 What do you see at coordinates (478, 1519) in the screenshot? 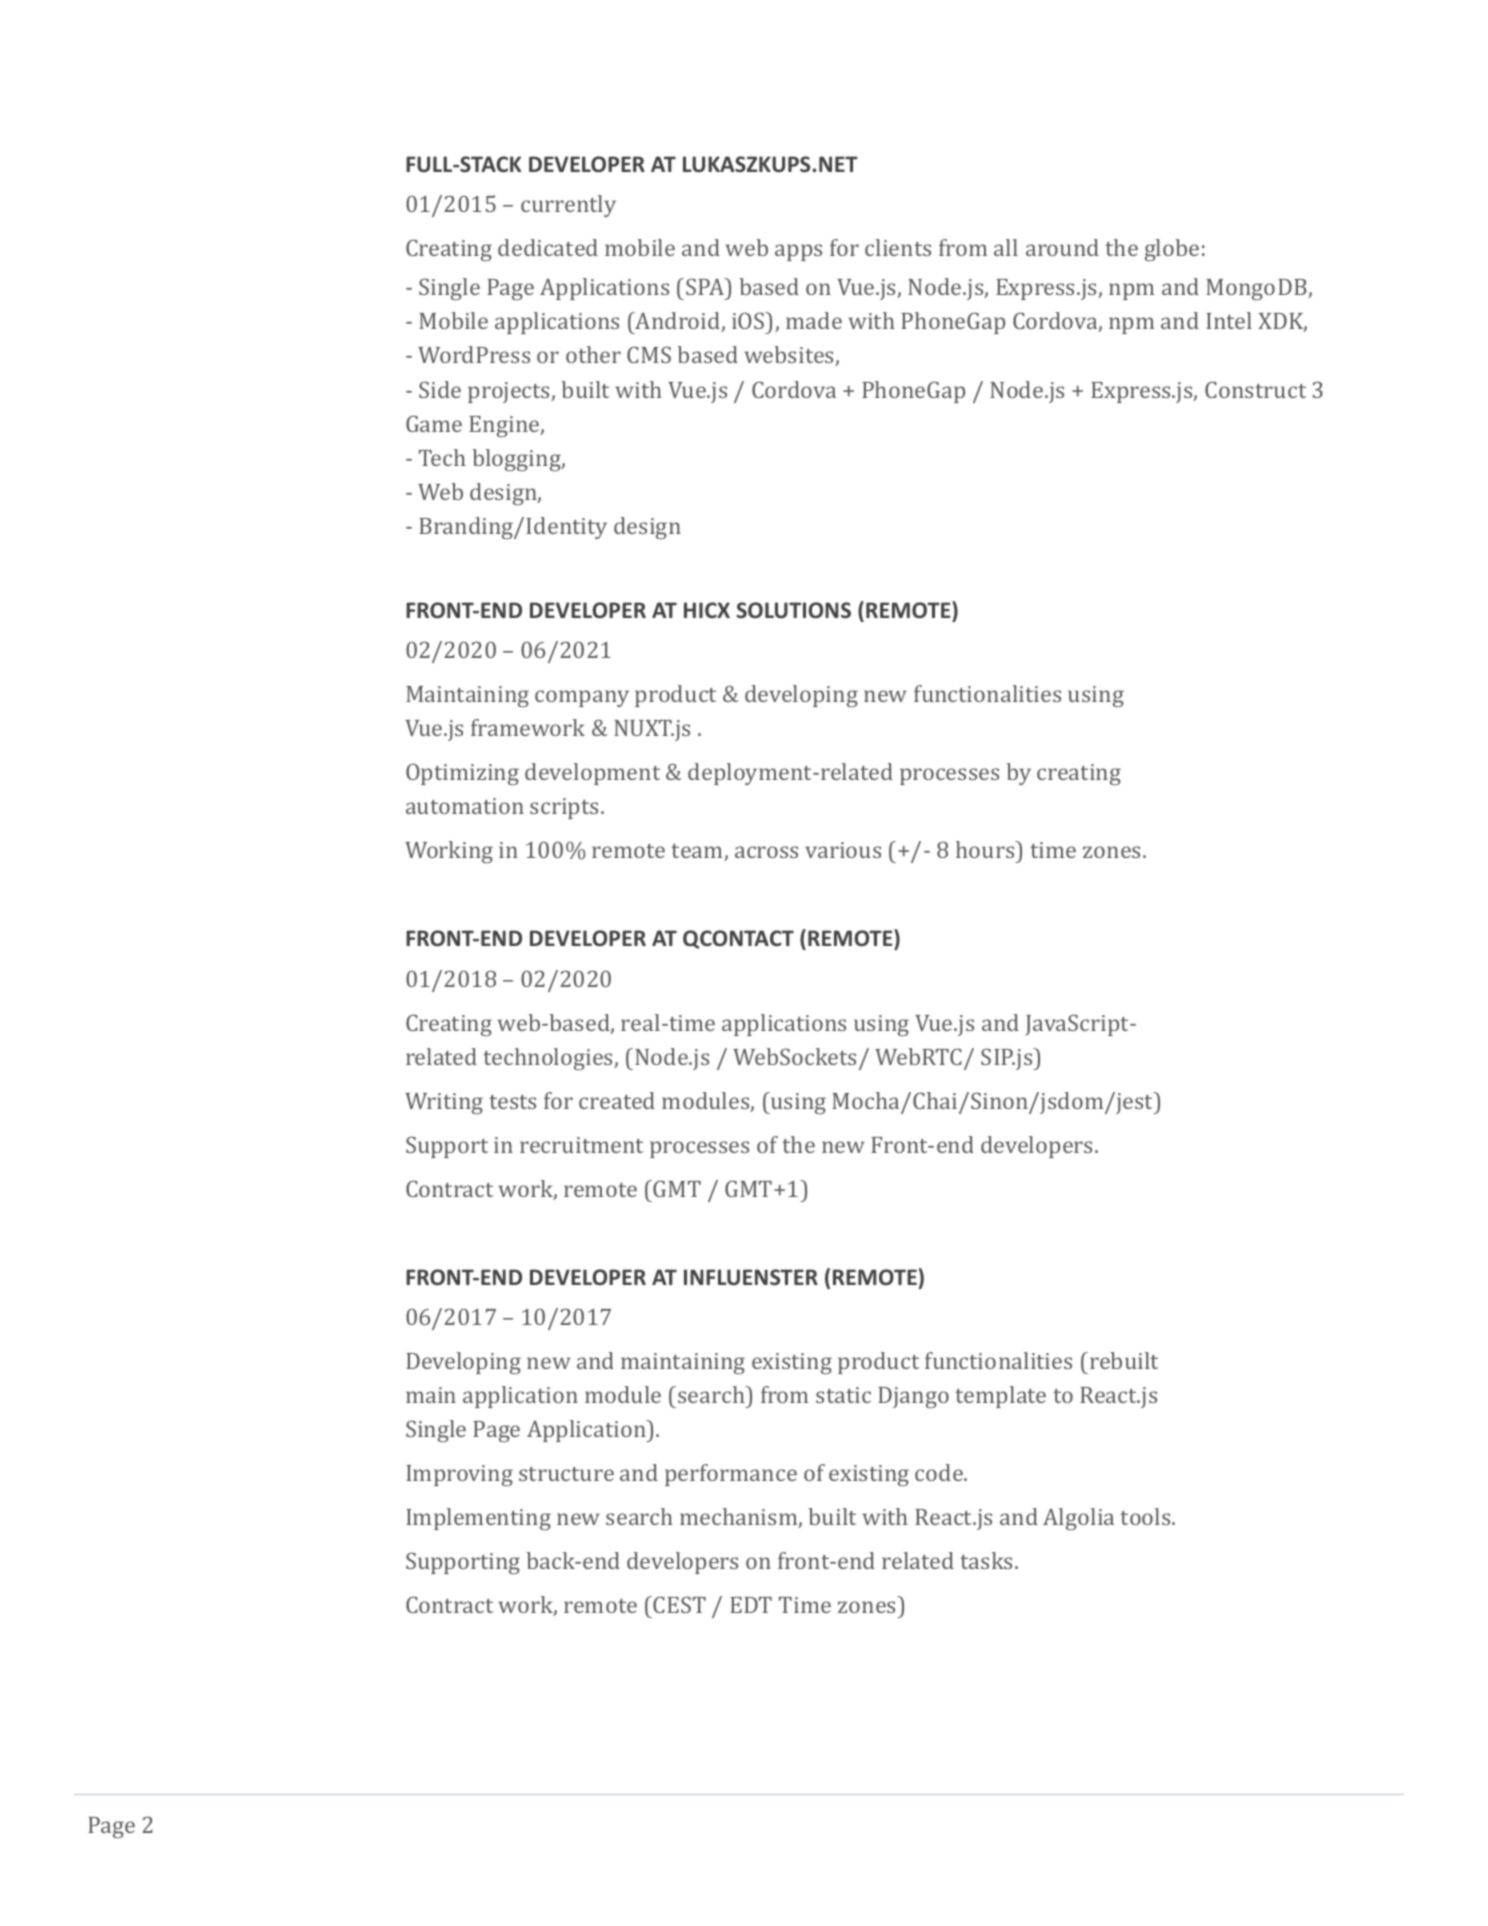
I see `Implementing` at bounding box center [478, 1519].
